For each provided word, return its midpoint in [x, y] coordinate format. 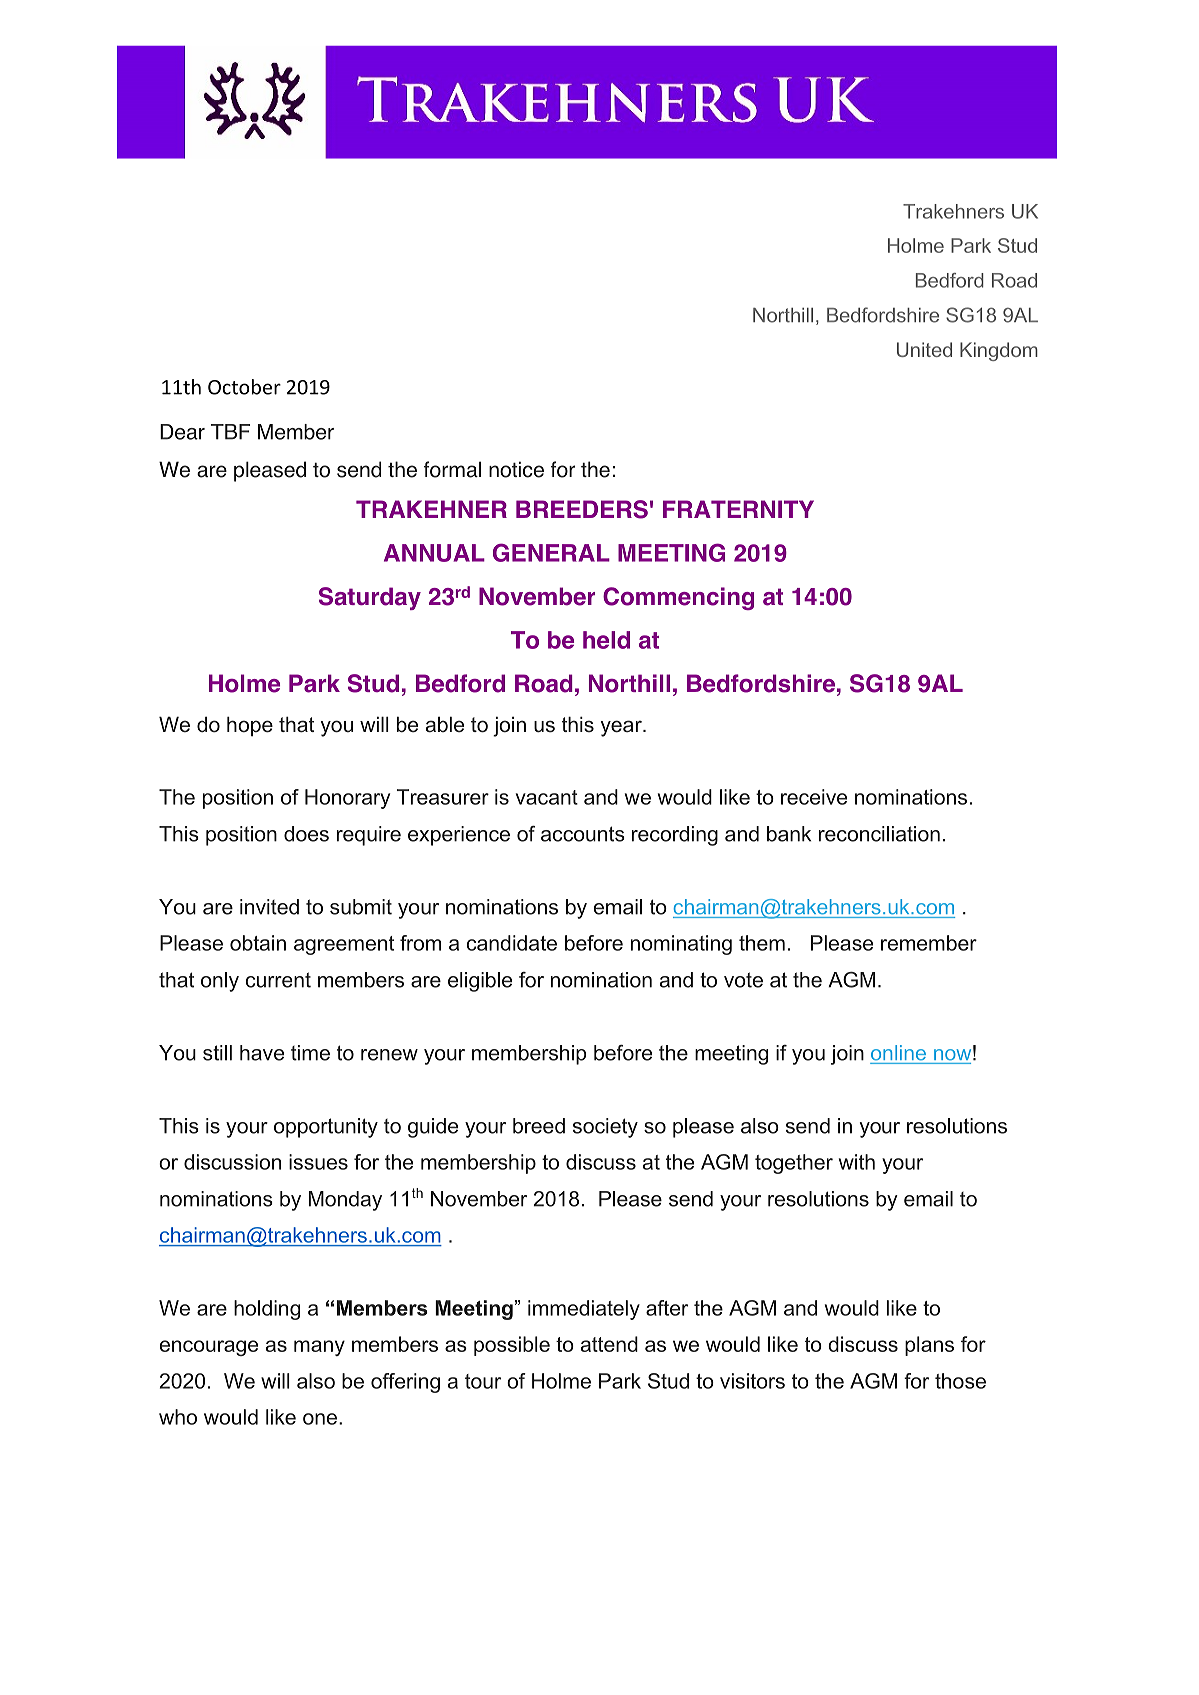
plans [929, 1346]
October [244, 387]
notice [516, 469]
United [924, 349]
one [320, 1419]
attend [609, 1344]
